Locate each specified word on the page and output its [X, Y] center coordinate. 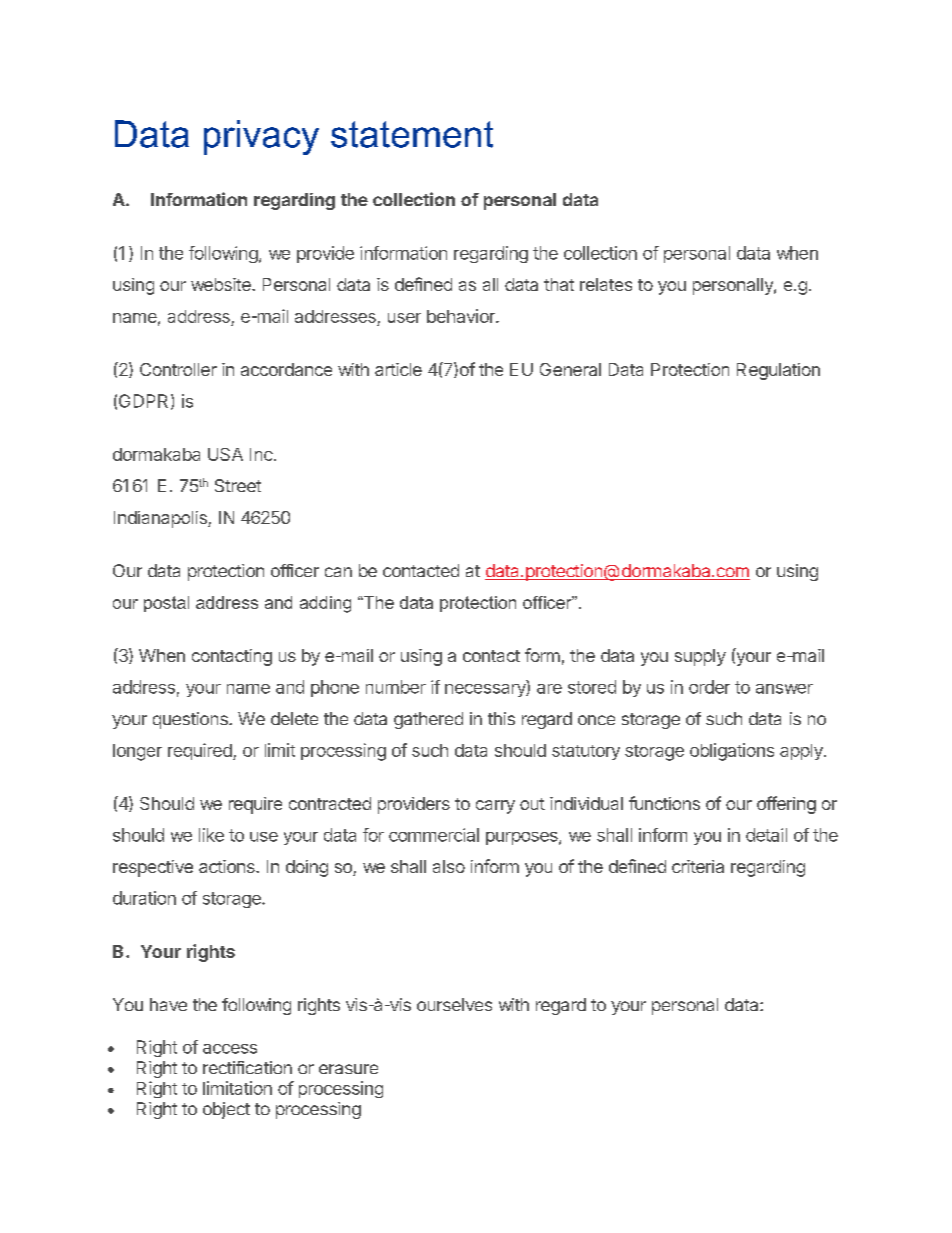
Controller [178, 369]
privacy [261, 137]
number [396, 687]
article [398, 369]
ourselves [454, 1004]
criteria [698, 866]
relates [606, 284]
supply [700, 657]
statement [412, 134]
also [449, 866]
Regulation [778, 371]
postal [166, 604]
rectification [247, 1067]
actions [228, 866]
